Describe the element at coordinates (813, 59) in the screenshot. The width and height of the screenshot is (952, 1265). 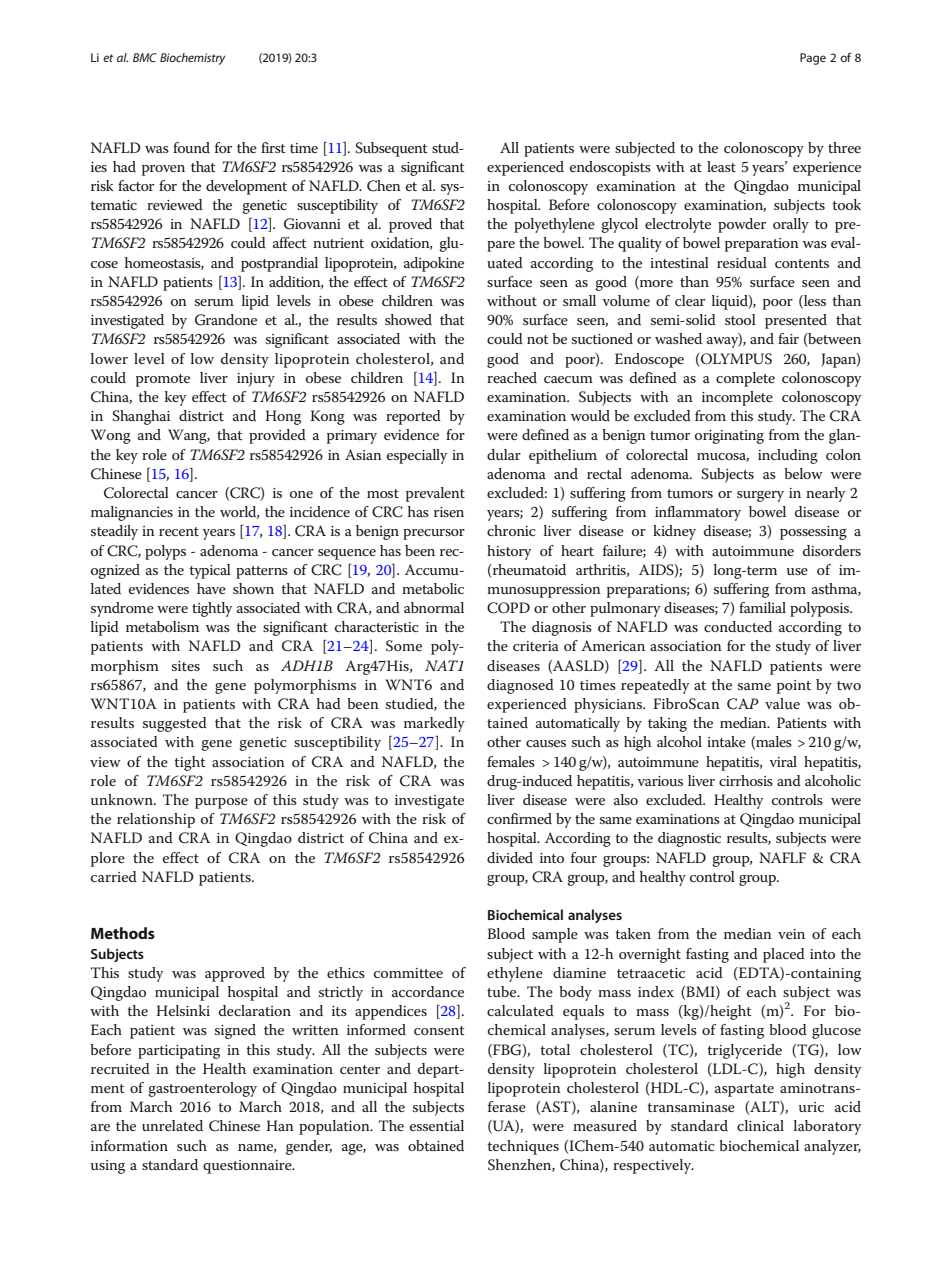
I see `Page` at that location.
